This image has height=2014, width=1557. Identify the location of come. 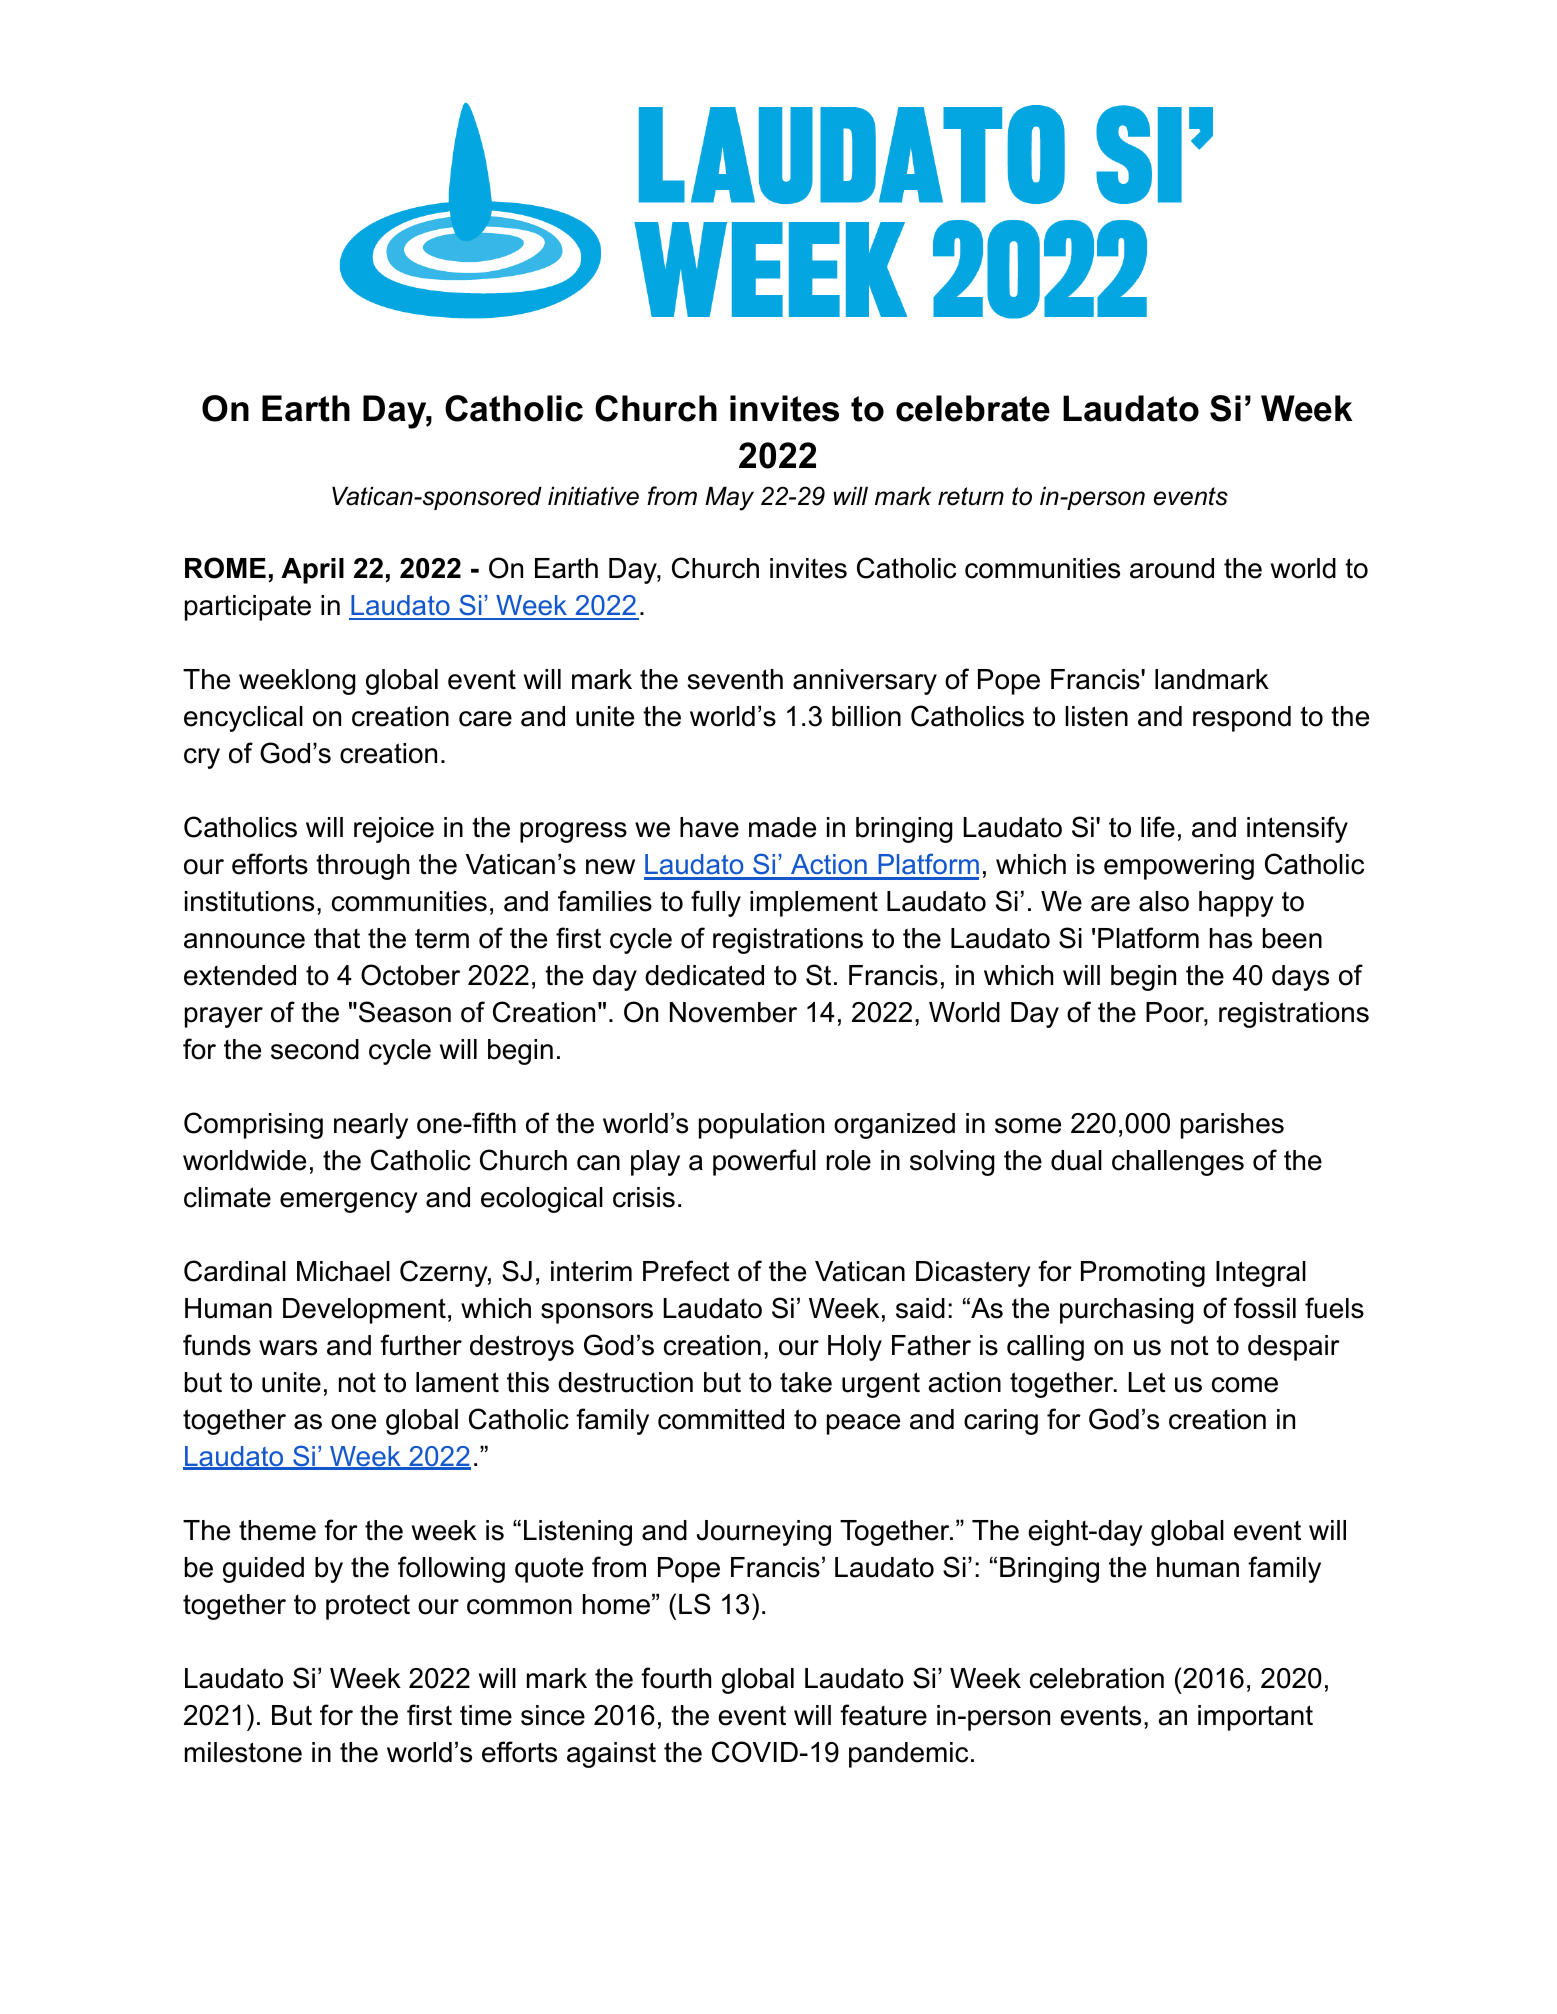
(1245, 1385).
